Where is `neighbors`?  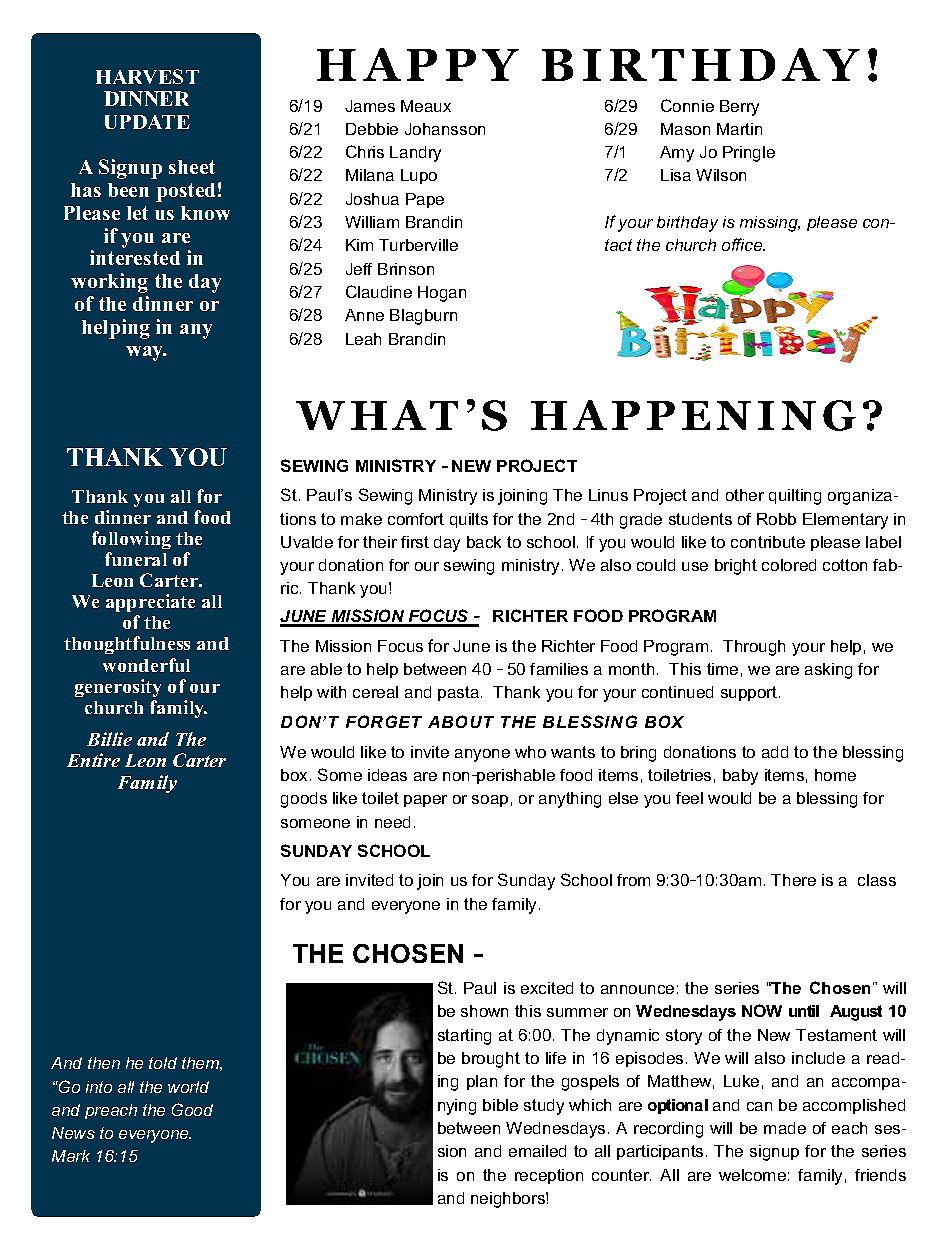 neighbors is located at coordinates (509, 1200).
